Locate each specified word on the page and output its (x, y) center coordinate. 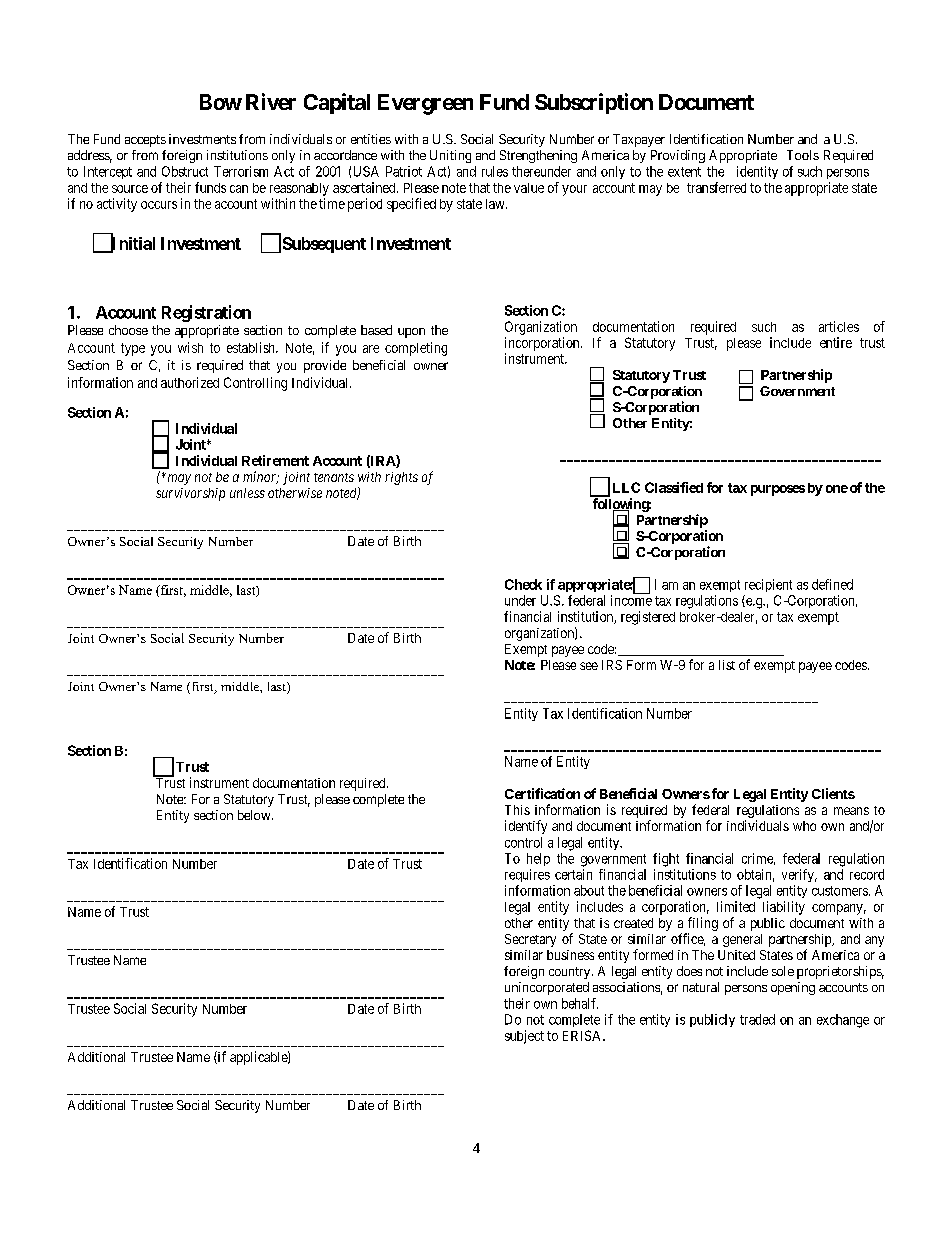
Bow (221, 102)
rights (401, 478)
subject (524, 1037)
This (517, 810)
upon (411, 333)
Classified (674, 487)
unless (247, 493)
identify (526, 827)
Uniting (450, 156)
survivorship (190, 494)
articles (839, 326)
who (804, 826)
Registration (206, 313)
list (727, 665)
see (589, 666)
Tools (803, 155)
